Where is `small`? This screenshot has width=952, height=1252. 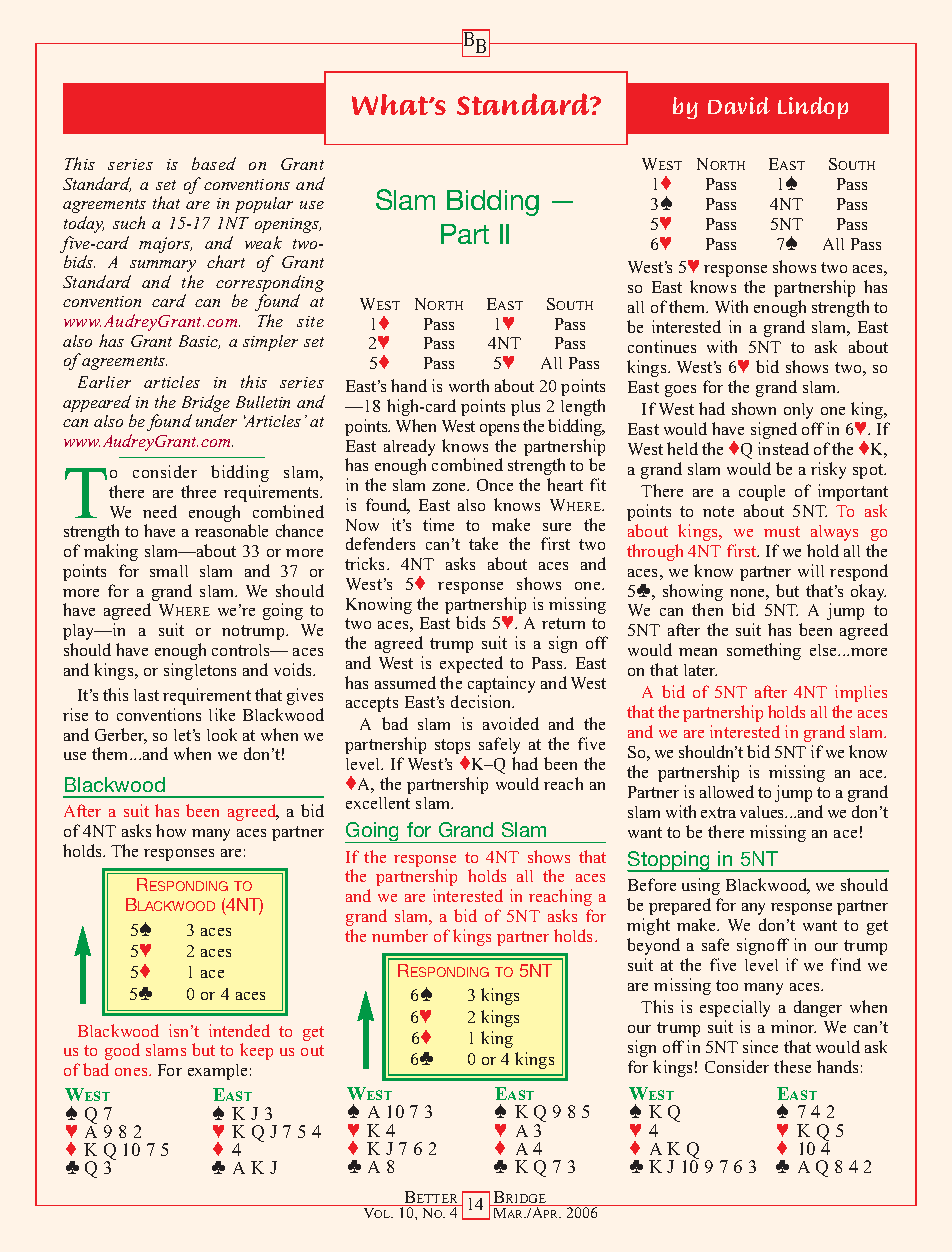
small is located at coordinates (169, 571).
